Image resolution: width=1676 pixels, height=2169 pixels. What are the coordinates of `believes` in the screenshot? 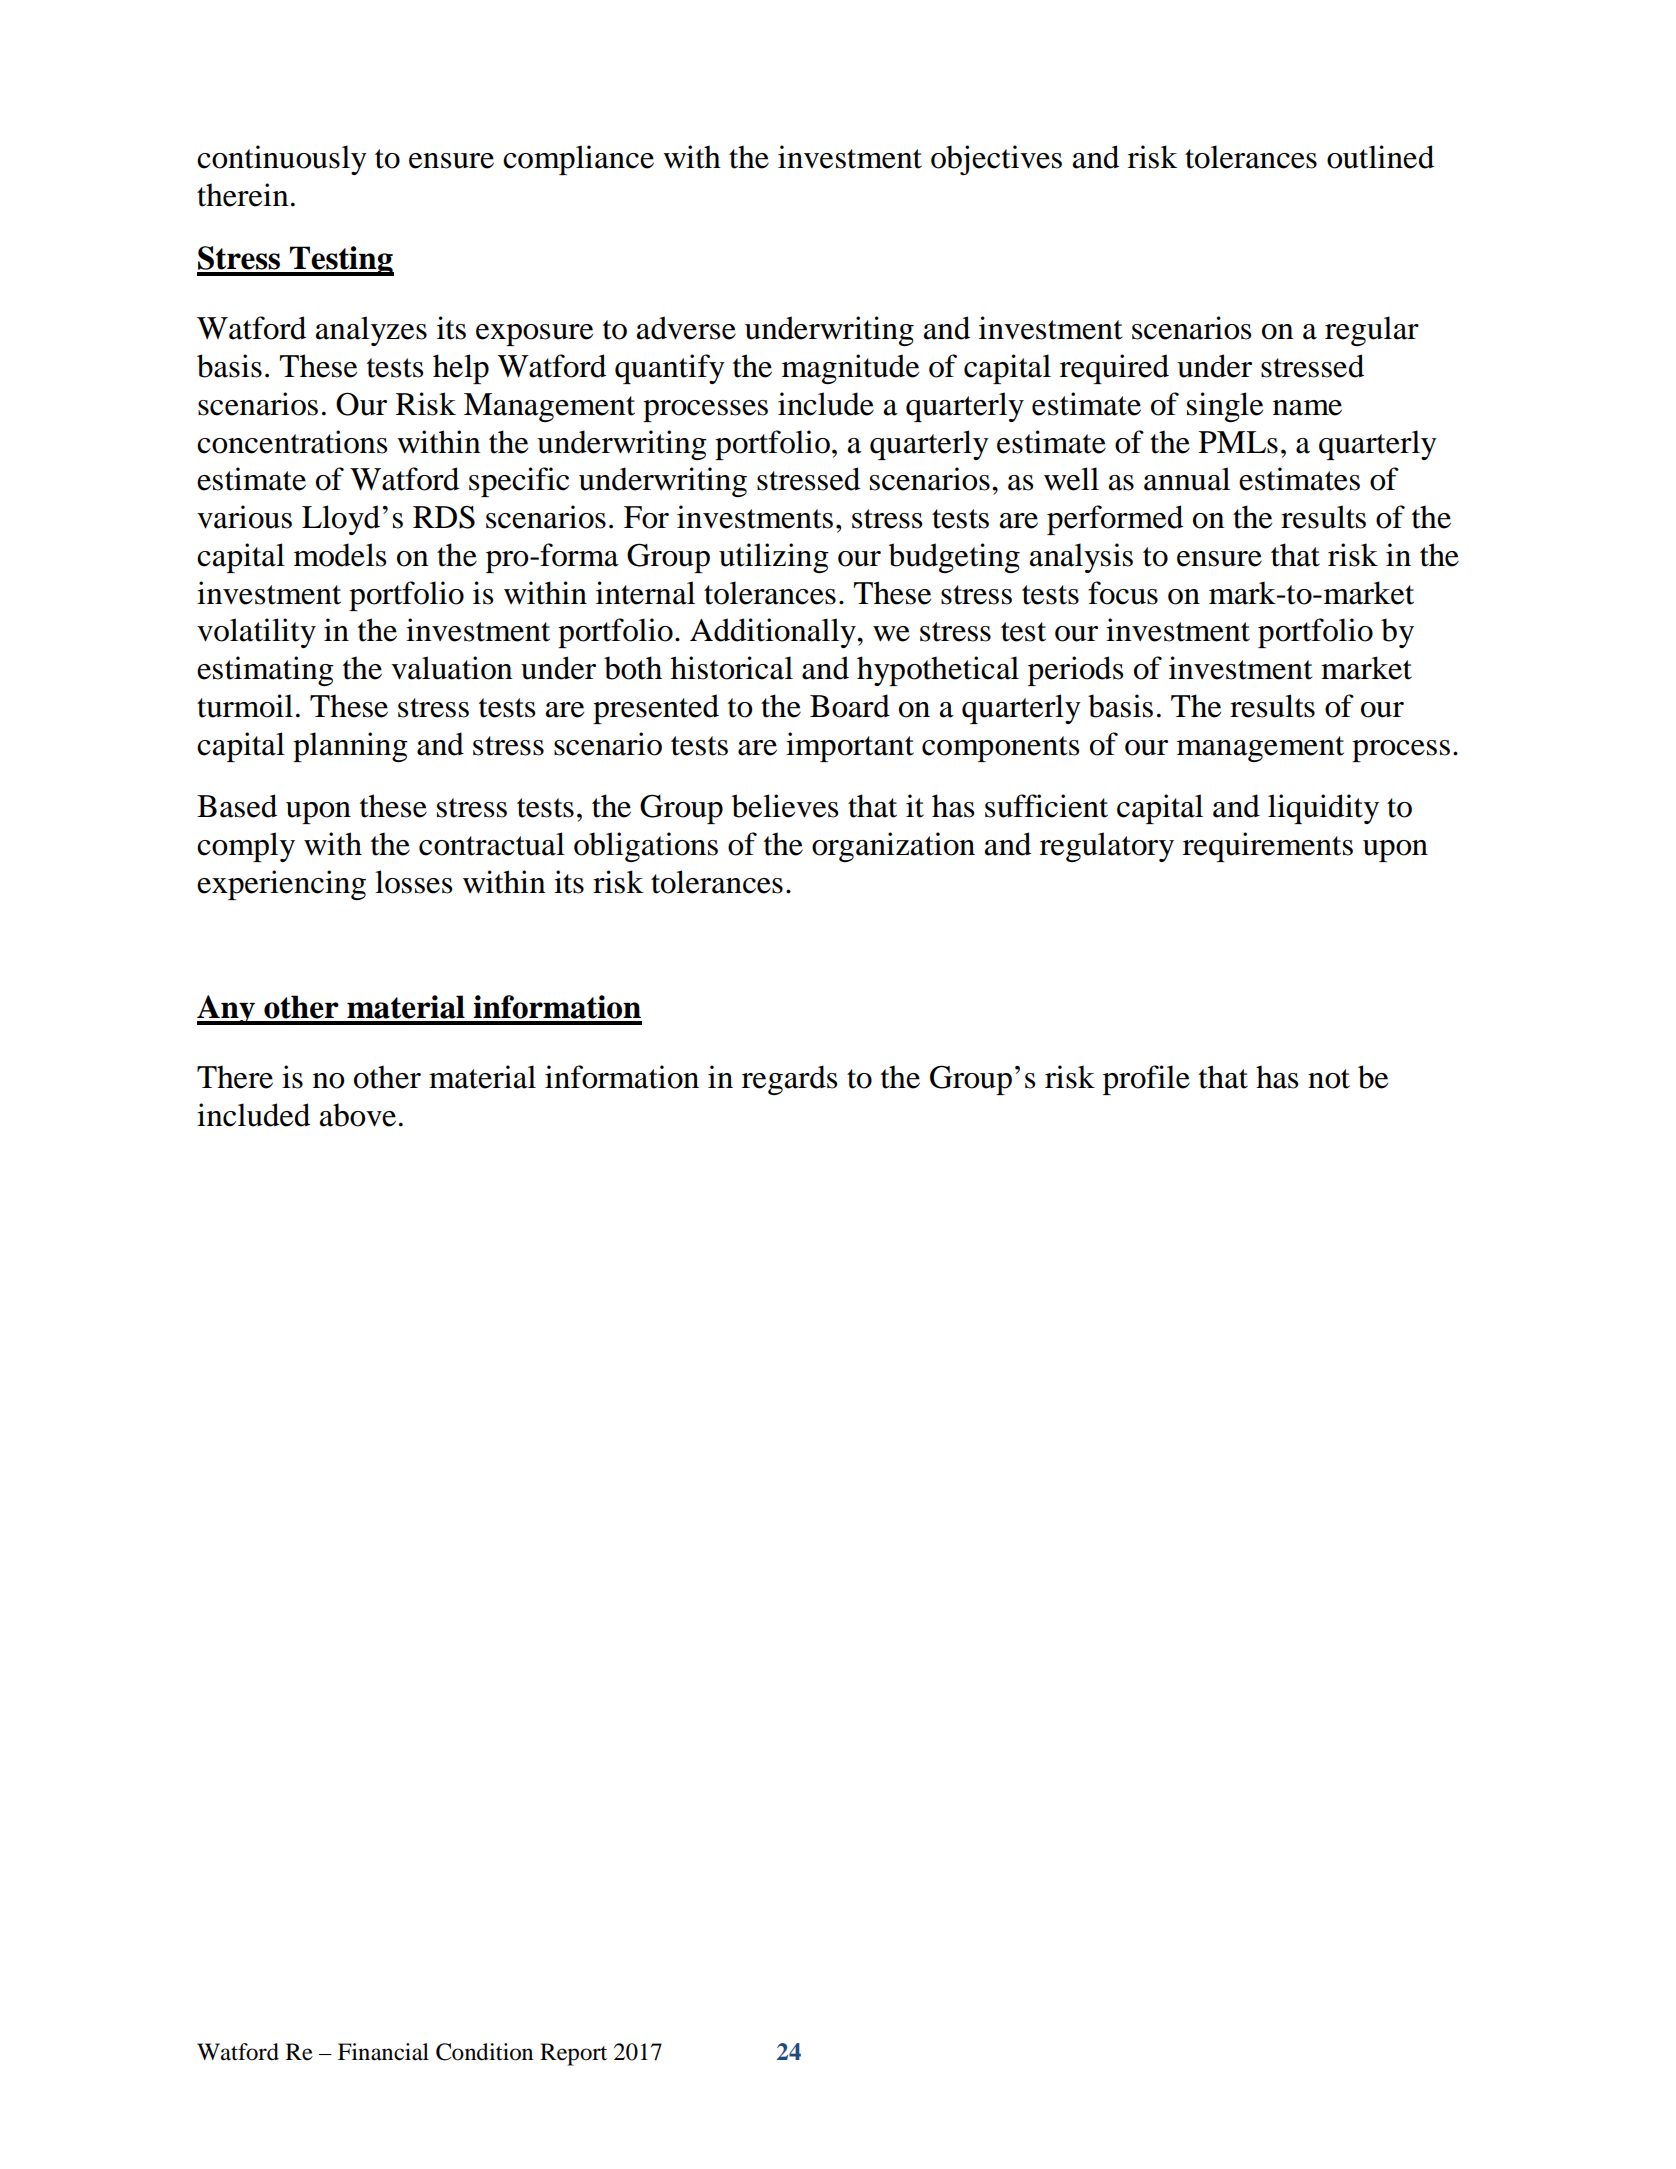 It's located at (785, 806).
